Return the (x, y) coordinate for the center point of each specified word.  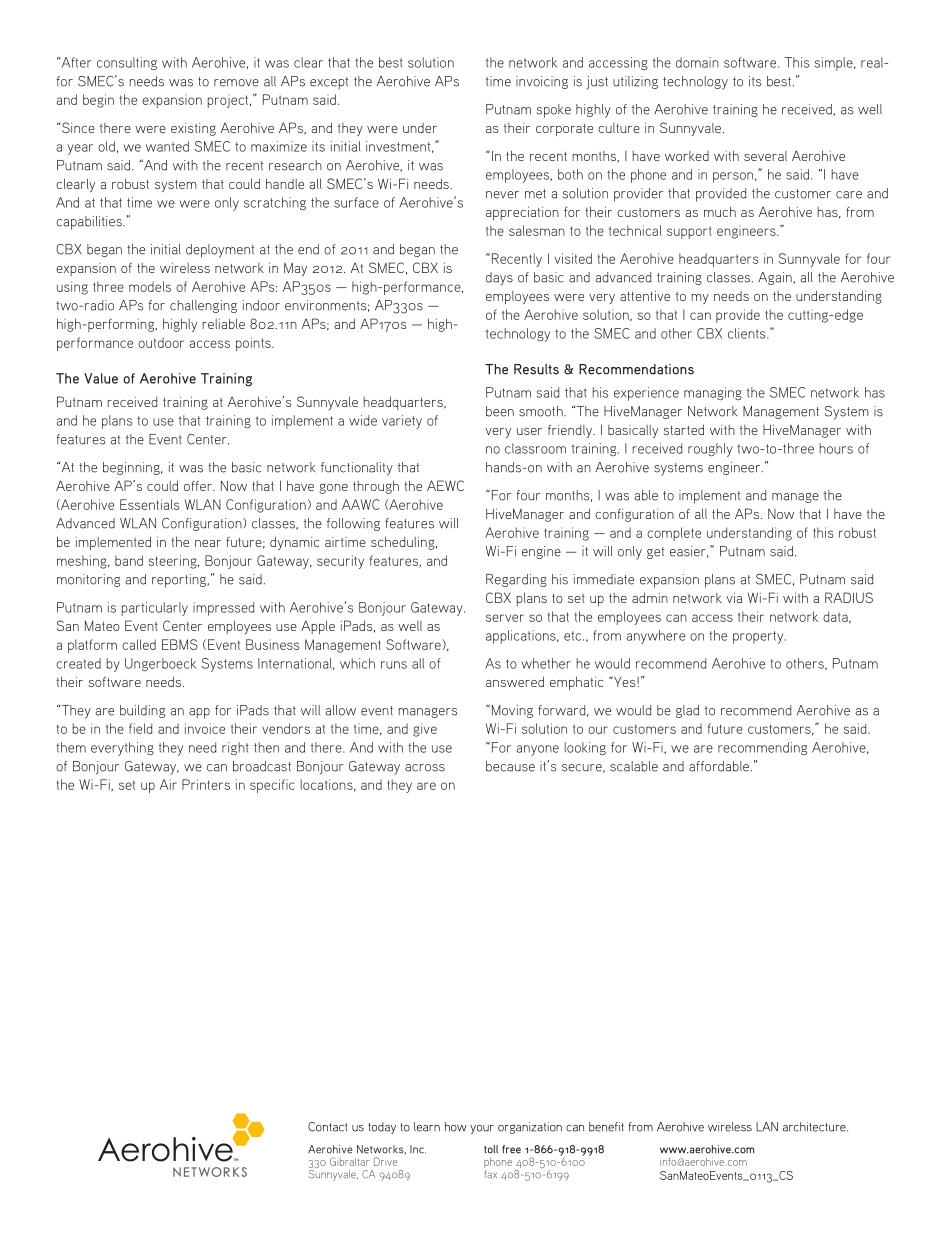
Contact (328, 1127)
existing (193, 129)
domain (697, 62)
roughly (710, 450)
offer (199, 486)
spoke (554, 111)
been (500, 411)
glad (687, 711)
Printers (206, 784)
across (425, 768)
